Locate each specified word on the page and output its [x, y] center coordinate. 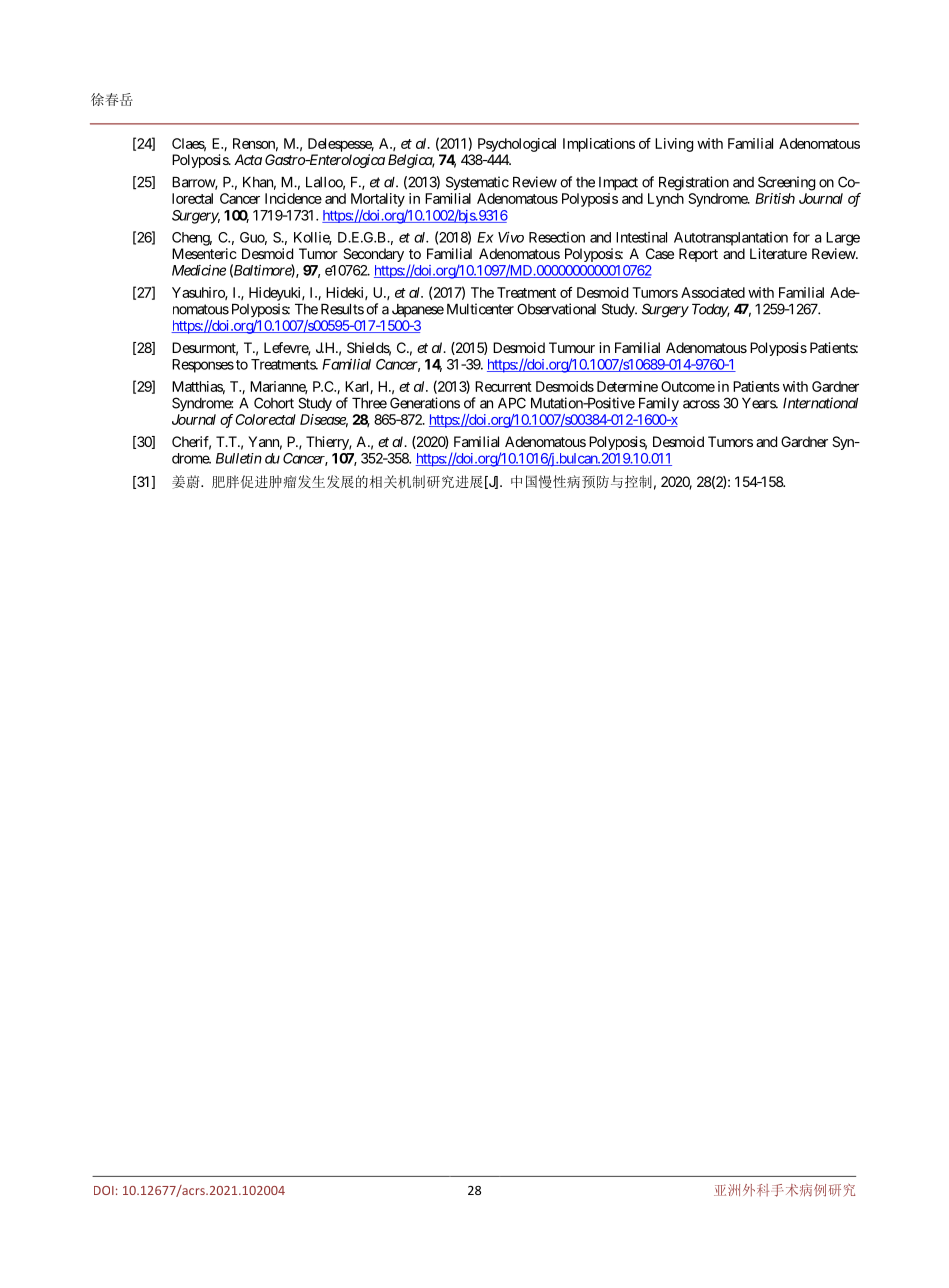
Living [674, 145]
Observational [556, 309]
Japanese [418, 310]
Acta [248, 159]
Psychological [517, 145]
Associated [713, 292]
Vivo [511, 237]
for [801, 237]
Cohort [274, 403]
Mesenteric [204, 253]
